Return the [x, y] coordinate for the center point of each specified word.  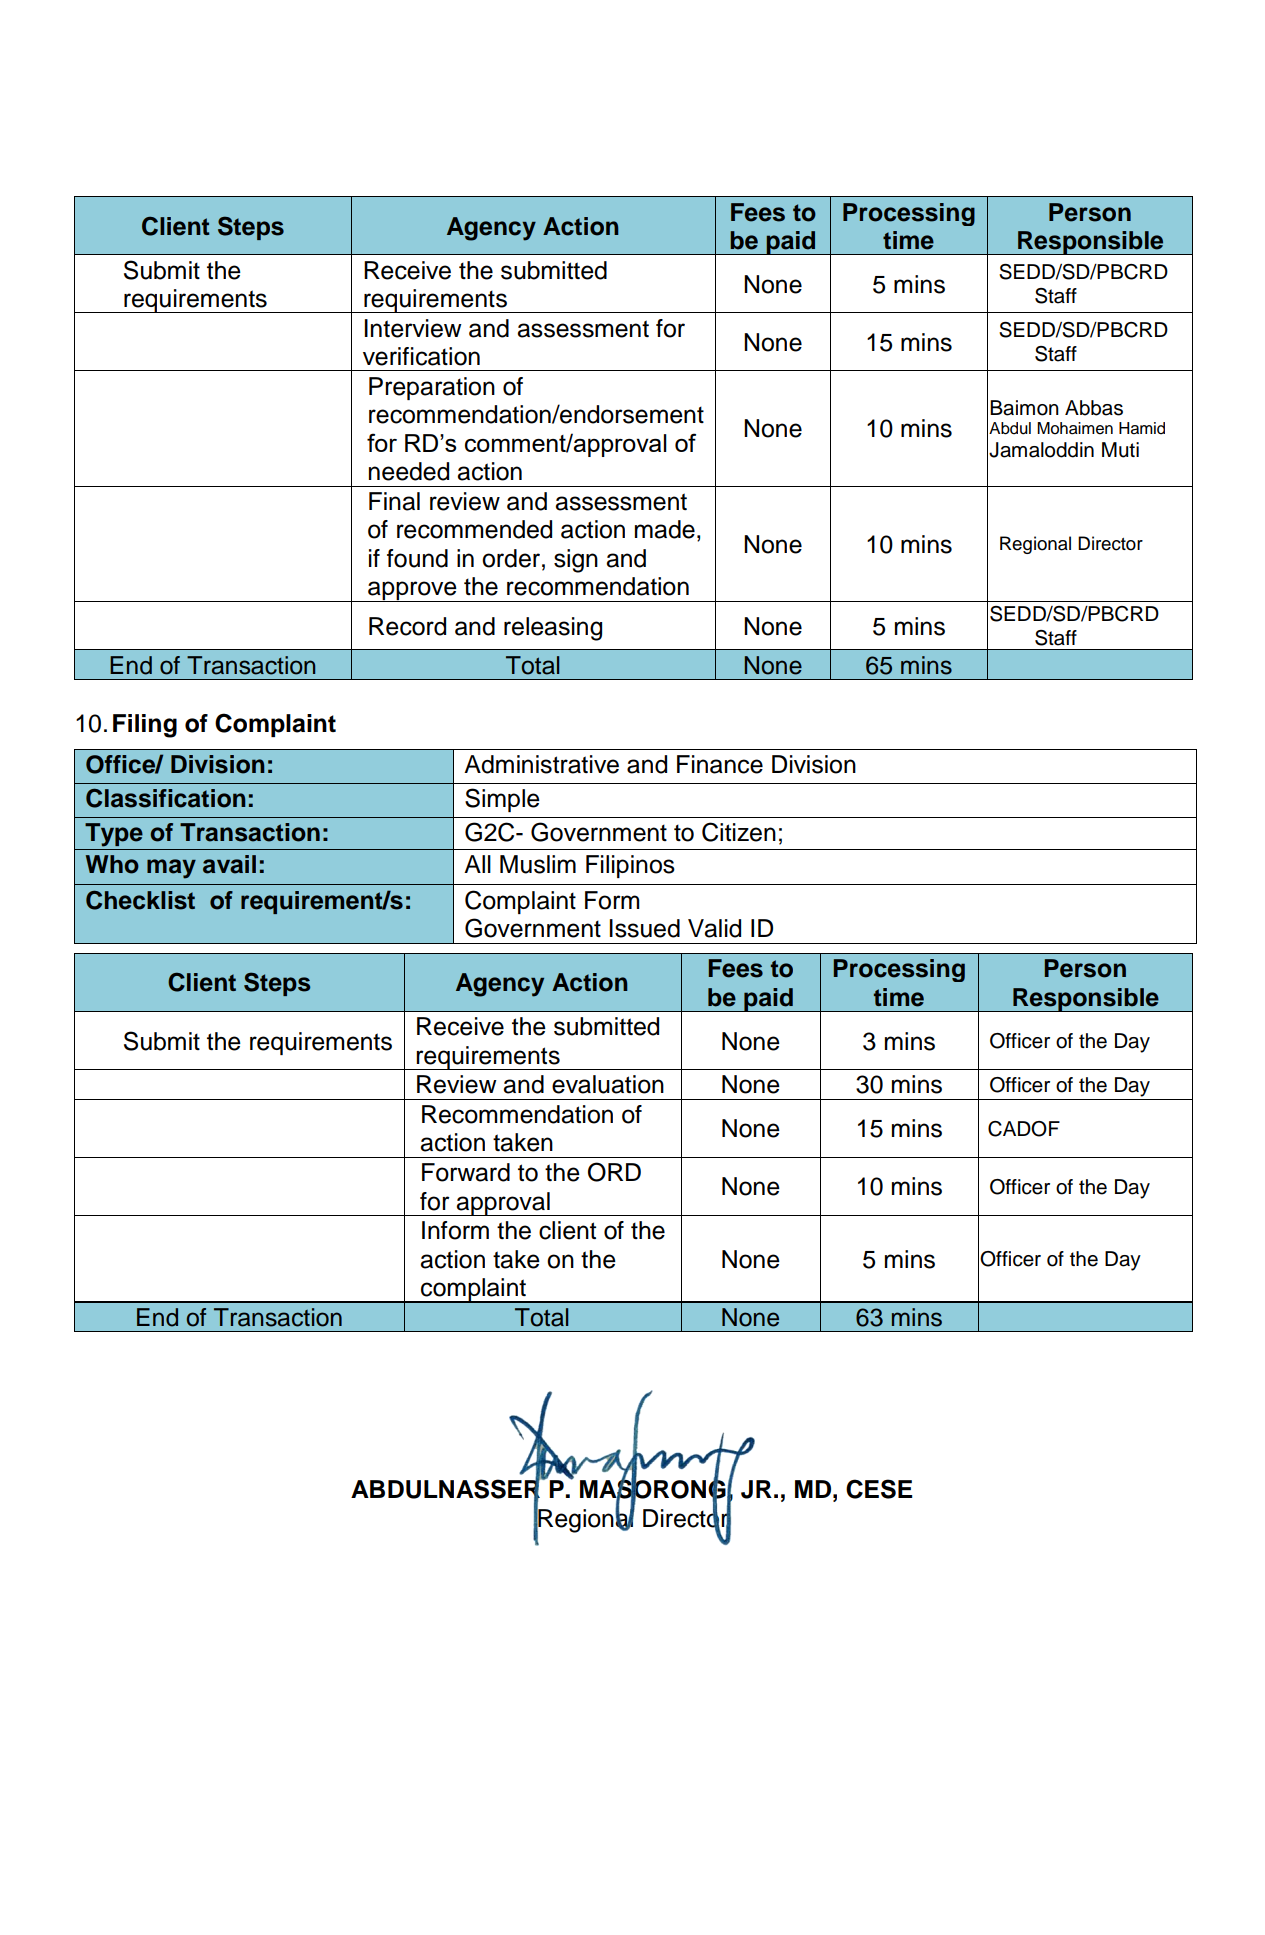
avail [229, 864]
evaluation [608, 1084]
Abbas [1094, 408]
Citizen [739, 832]
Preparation [432, 388]
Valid [714, 928]
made [665, 529]
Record [407, 626]
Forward [466, 1172]
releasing [553, 629]
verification [421, 356]
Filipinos [630, 866]
